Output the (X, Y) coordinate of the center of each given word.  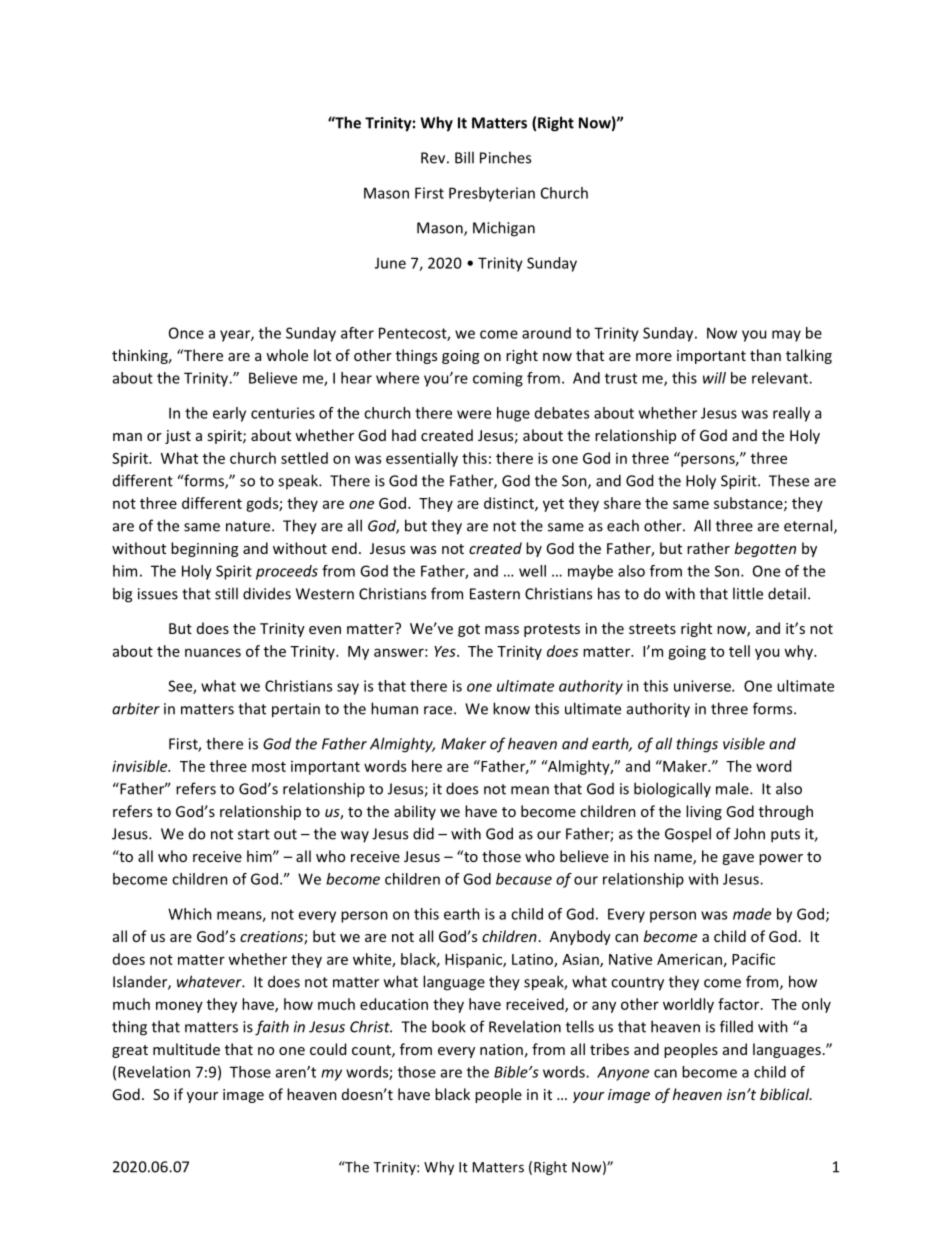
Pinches (505, 157)
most (269, 767)
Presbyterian (492, 194)
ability (415, 812)
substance (749, 504)
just (178, 437)
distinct (510, 504)
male (733, 788)
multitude (186, 1049)
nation (501, 1049)
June (390, 263)
